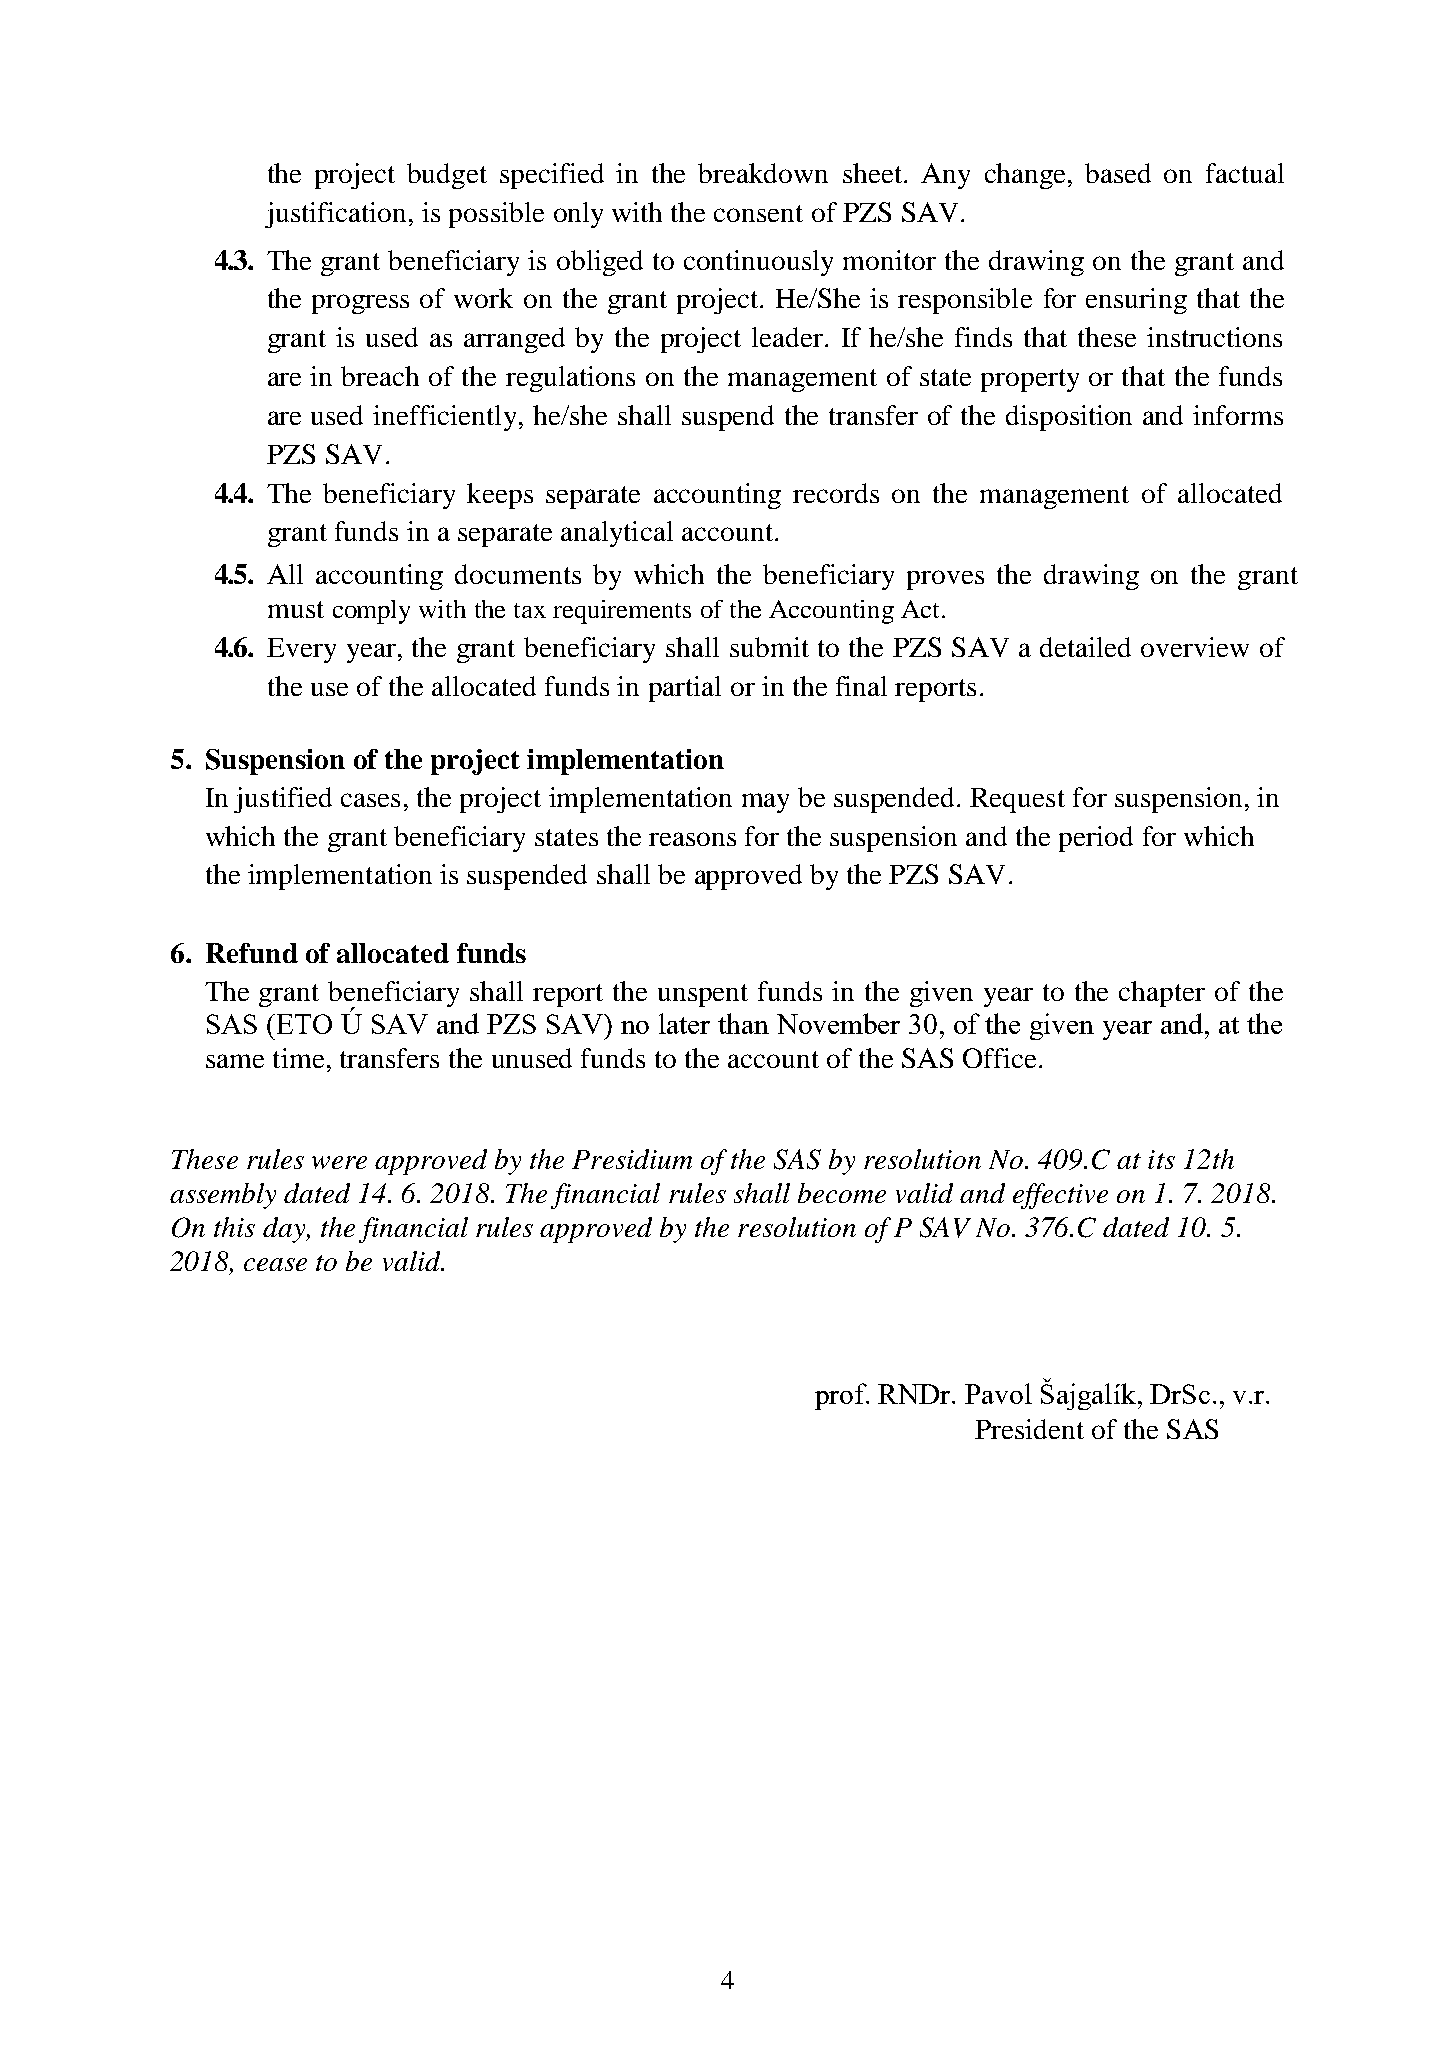 Image resolution: width=1455 pixels, height=2060 pixels. I want to click on consent, so click(758, 213).
